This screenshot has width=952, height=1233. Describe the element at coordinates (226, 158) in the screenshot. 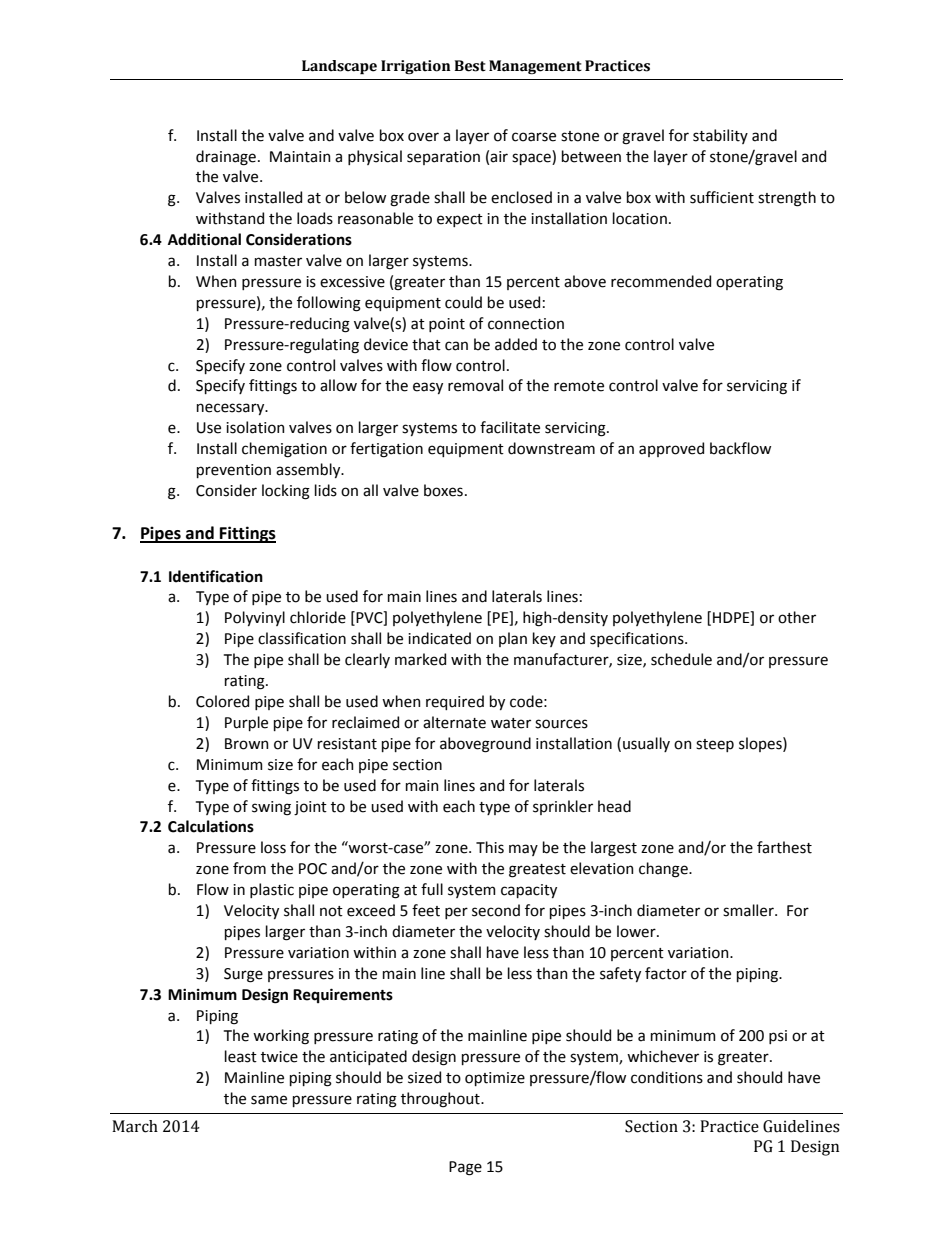

I see `drainage` at that location.
